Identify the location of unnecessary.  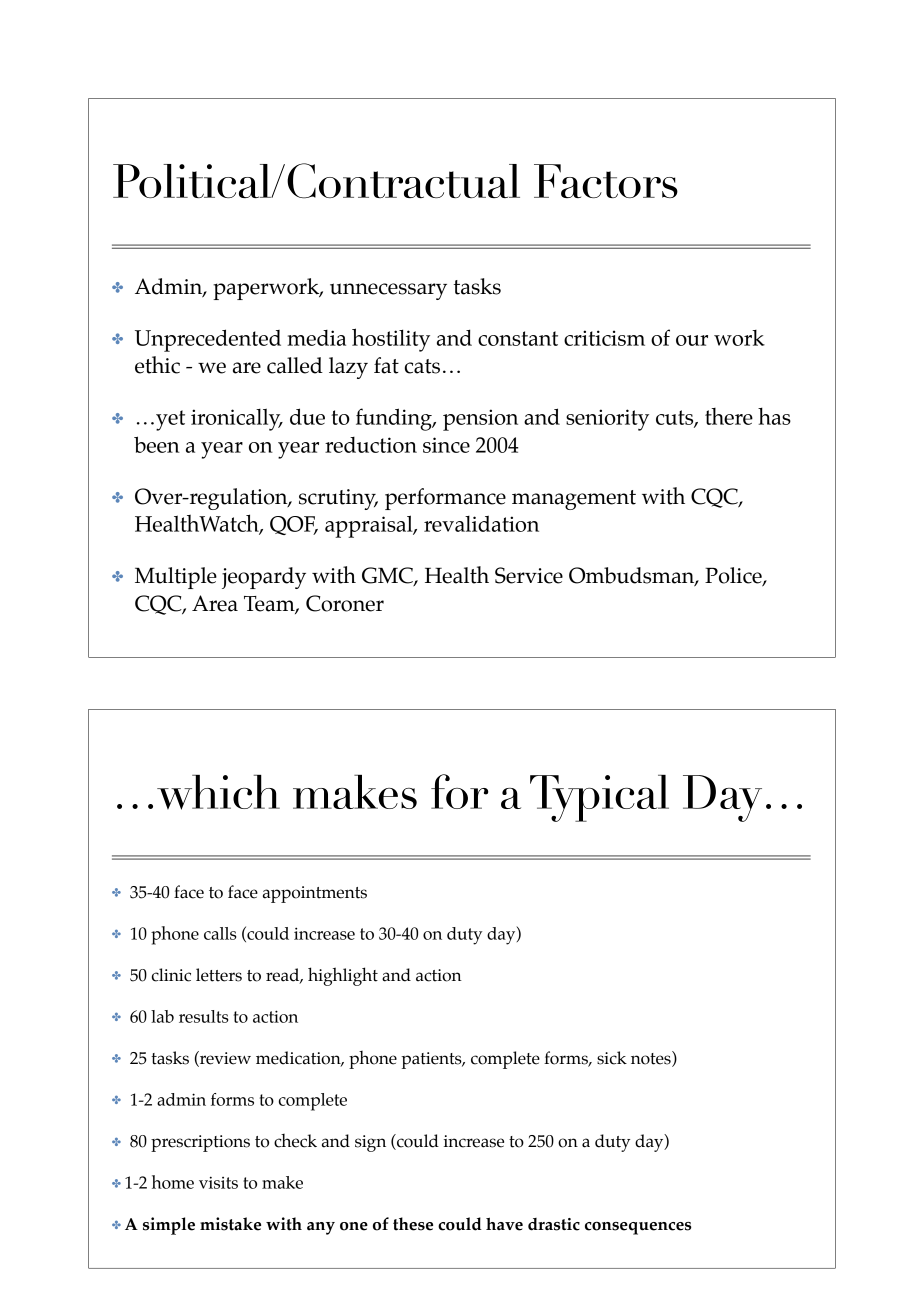
(388, 291).
